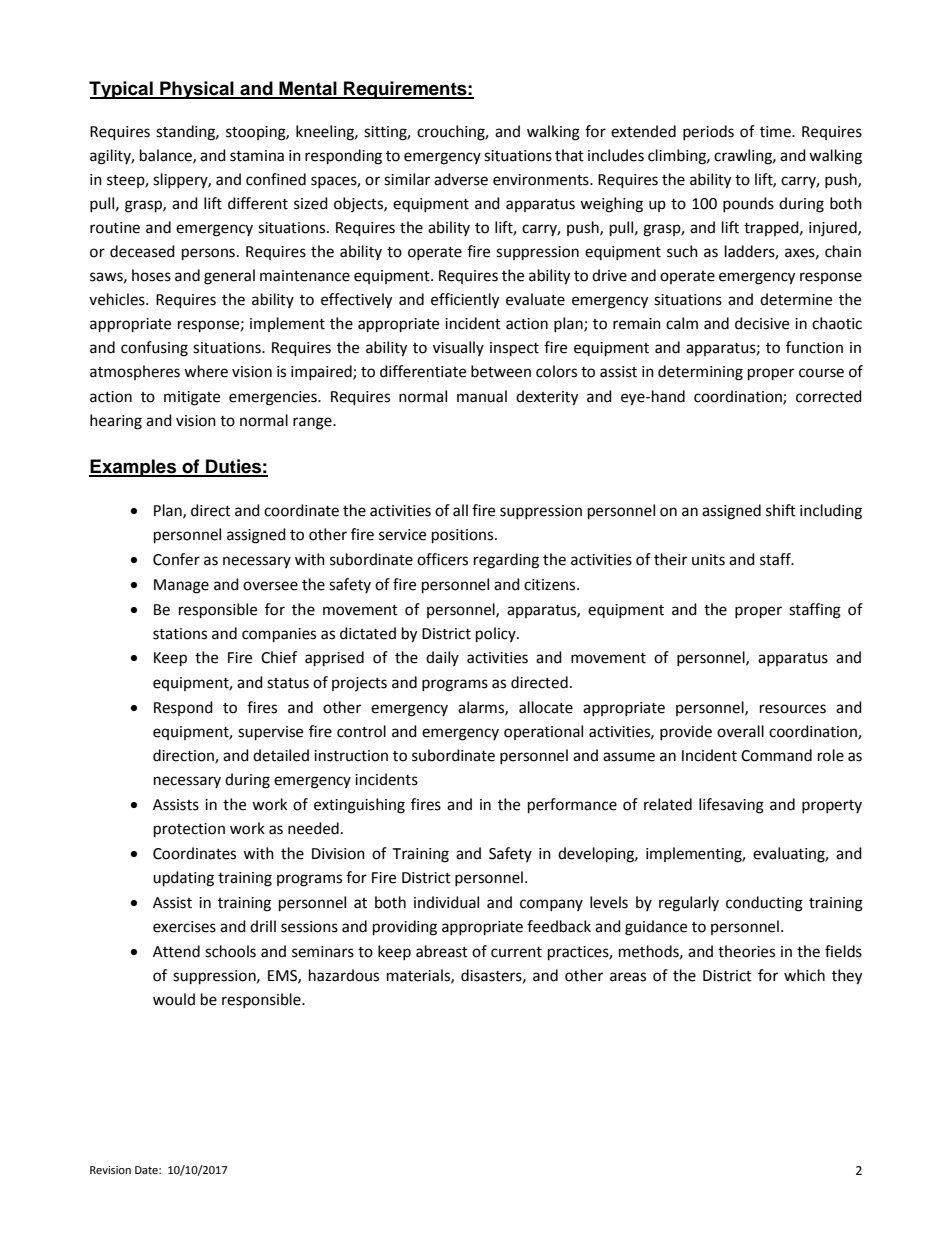 This screenshot has height=1233, width=952. What do you see at coordinates (464, 536) in the screenshot?
I see `positions` at bounding box center [464, 536].
